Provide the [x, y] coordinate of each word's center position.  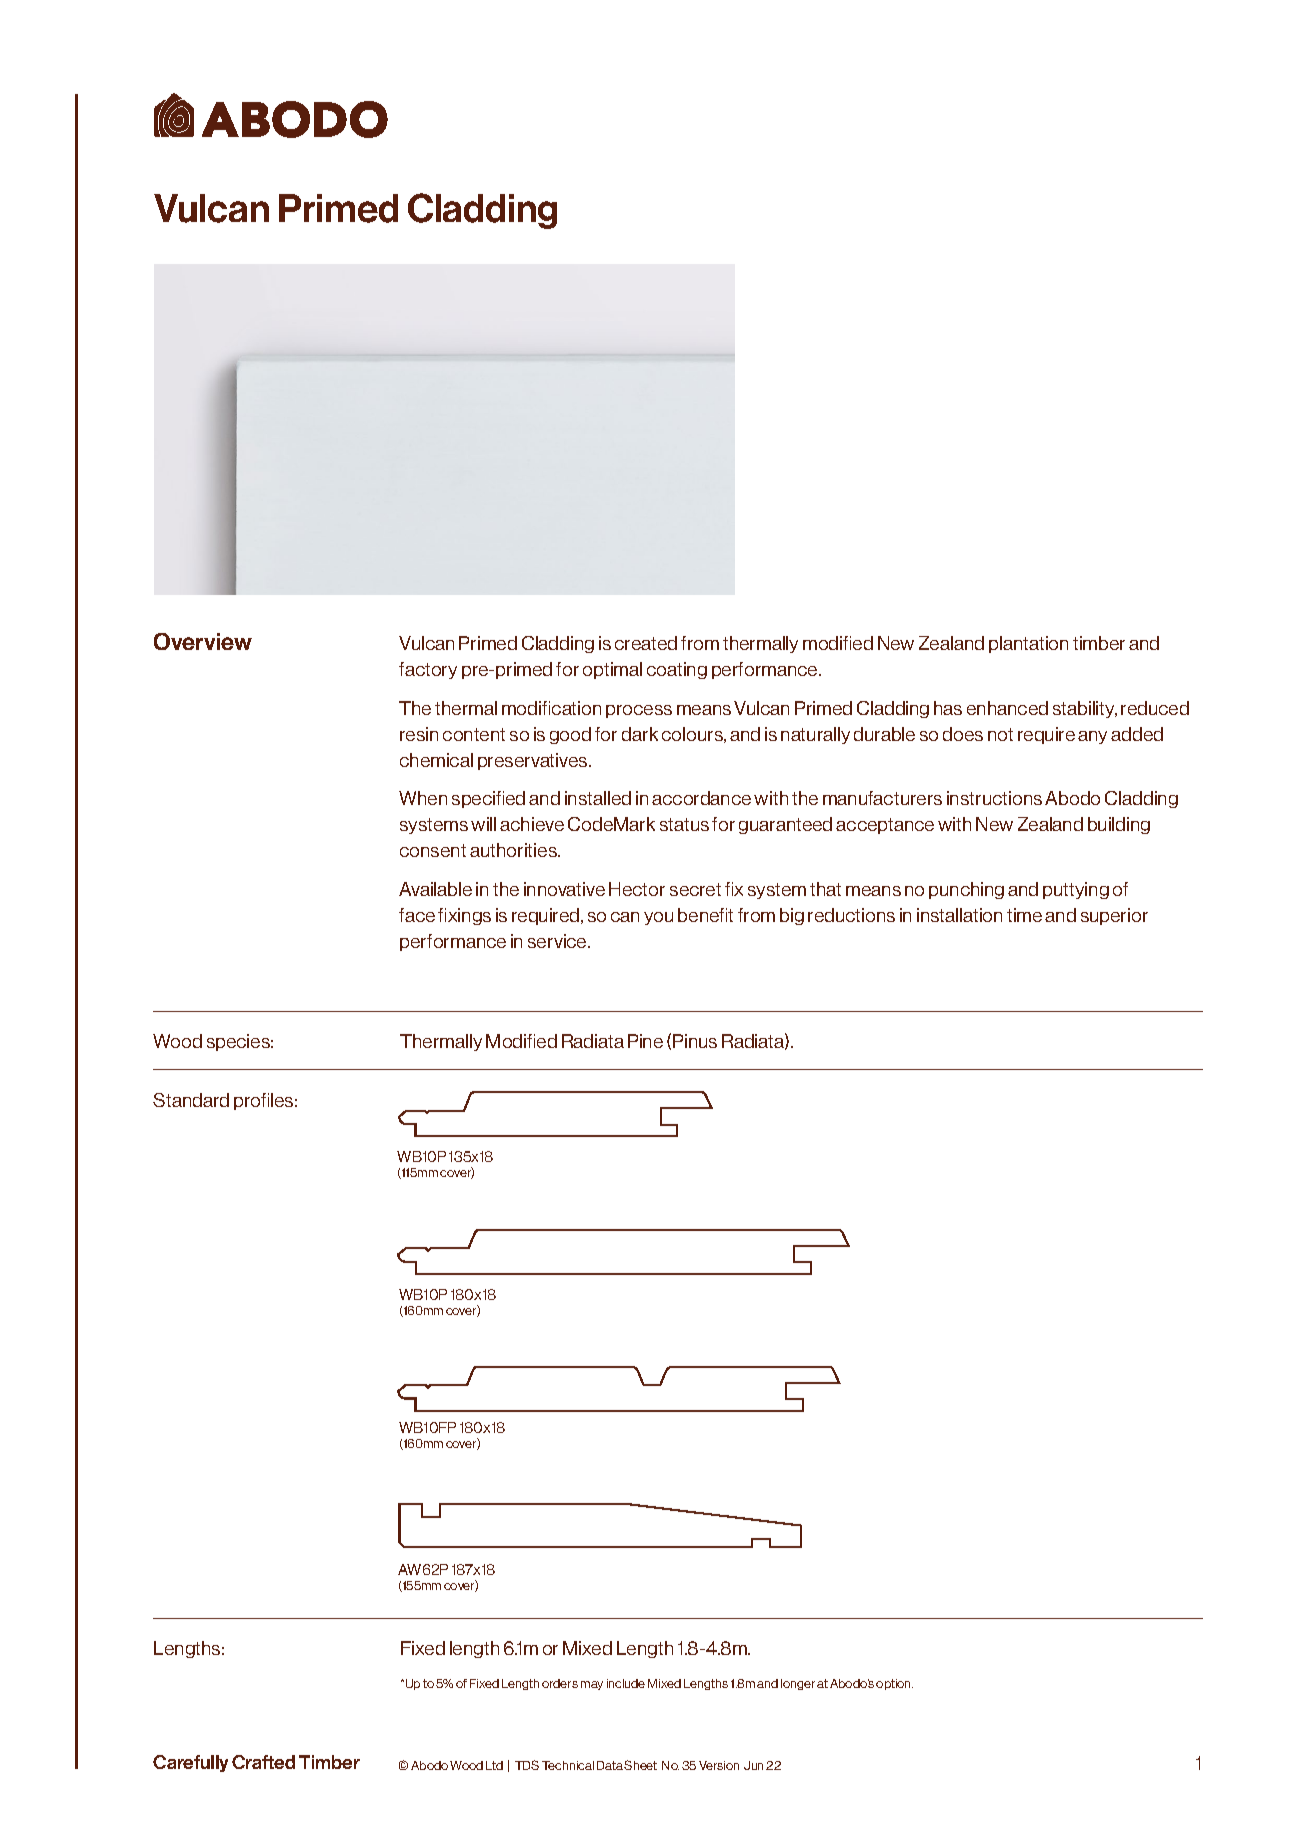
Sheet [640, 1765]
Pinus [695, 1041]
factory [428, 670]
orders [560, 1683]
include [626, 1683]
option [894, 1684]
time [1024, 915]
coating [677, 670]
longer [798, 1684]
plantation [1028, 644]
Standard [191, 1100]
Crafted [263, 1762]
